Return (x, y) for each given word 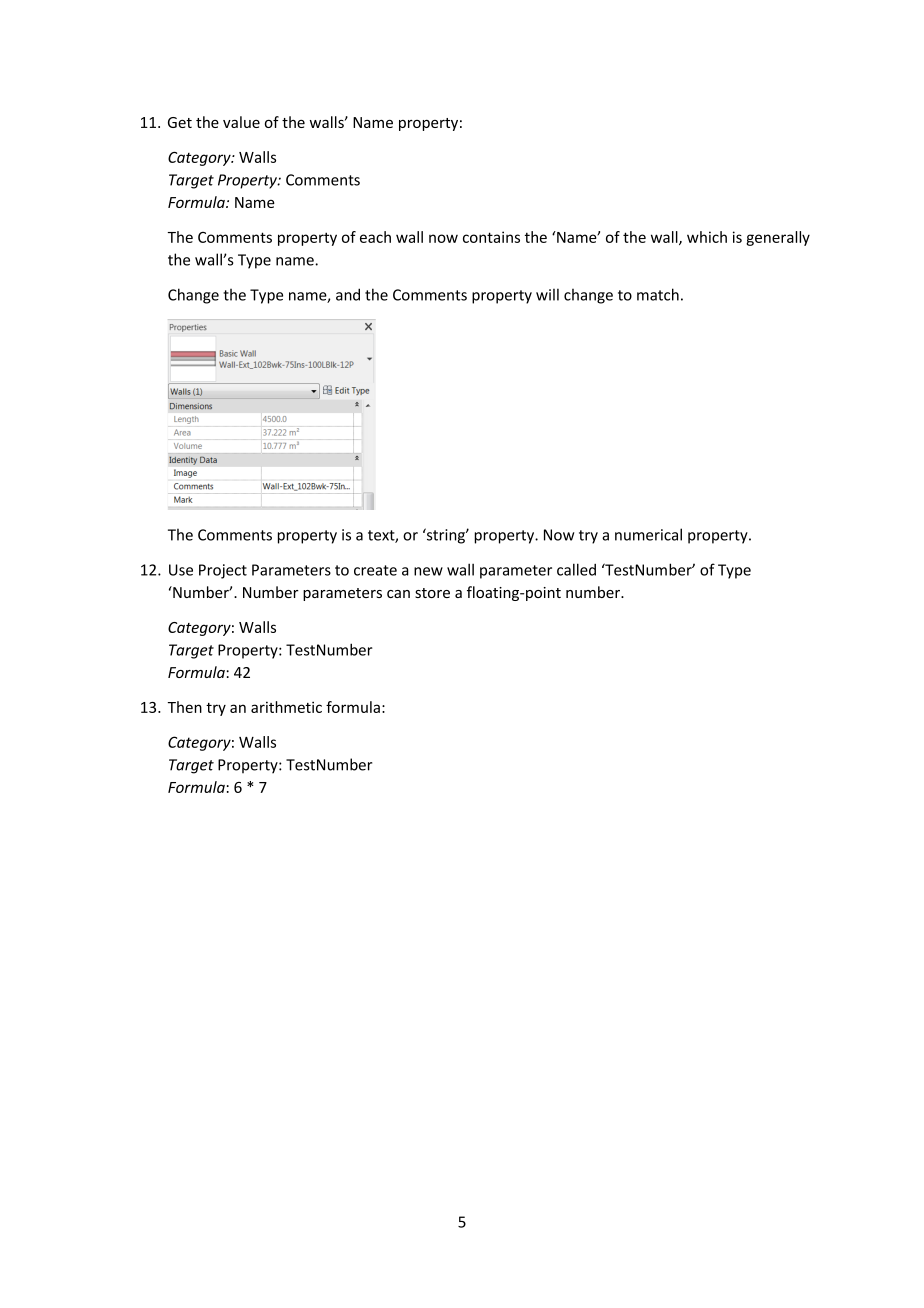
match (658, 294)
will (547, 294)
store (432, 593)
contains (491, 237)
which (707, 237)
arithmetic (286, 707)
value (241, 122)
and (348, 294)
